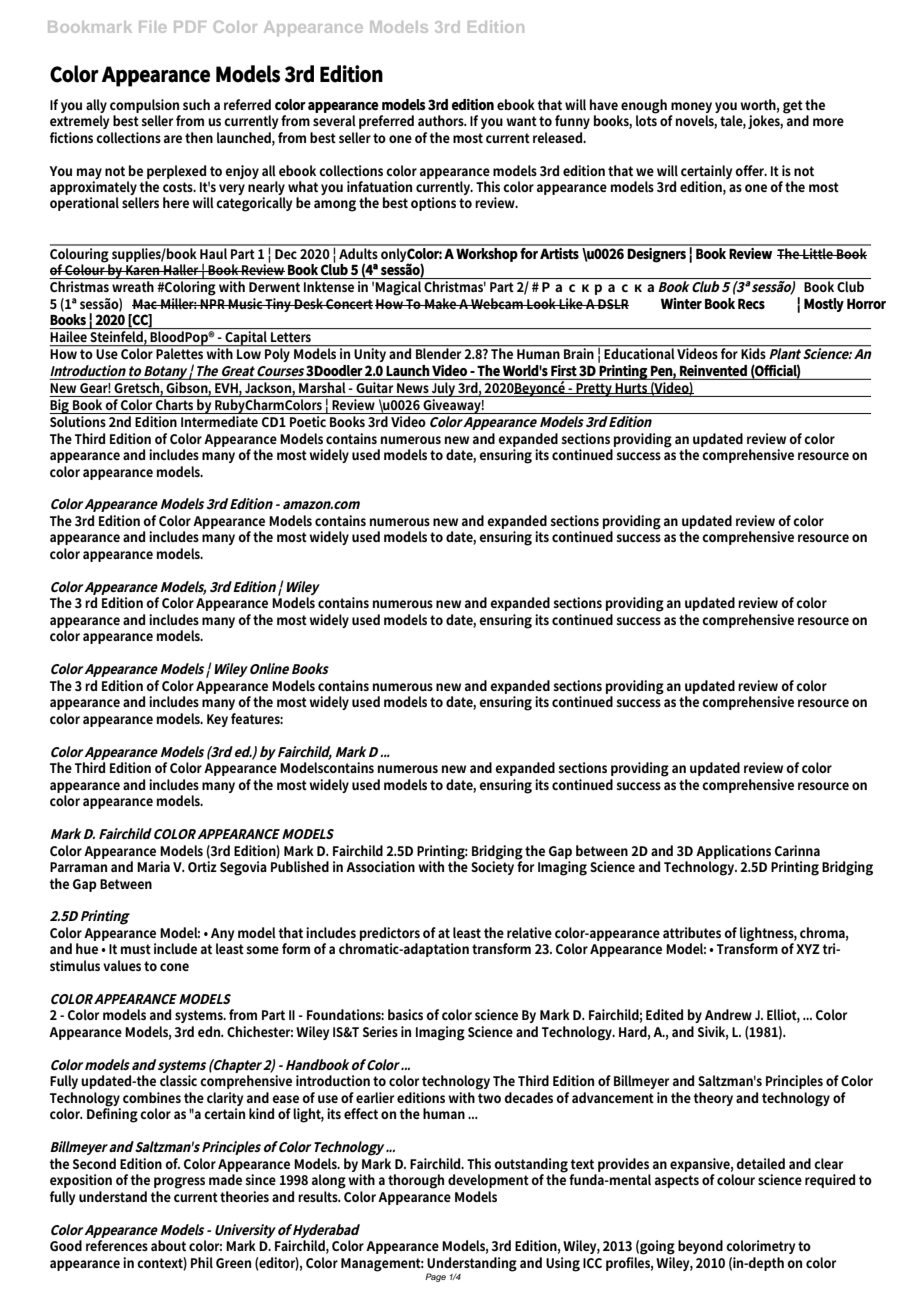  What do you see at coordinates (733, 852) in the page?
I see `Applications` at bounding box center [733, 852].
